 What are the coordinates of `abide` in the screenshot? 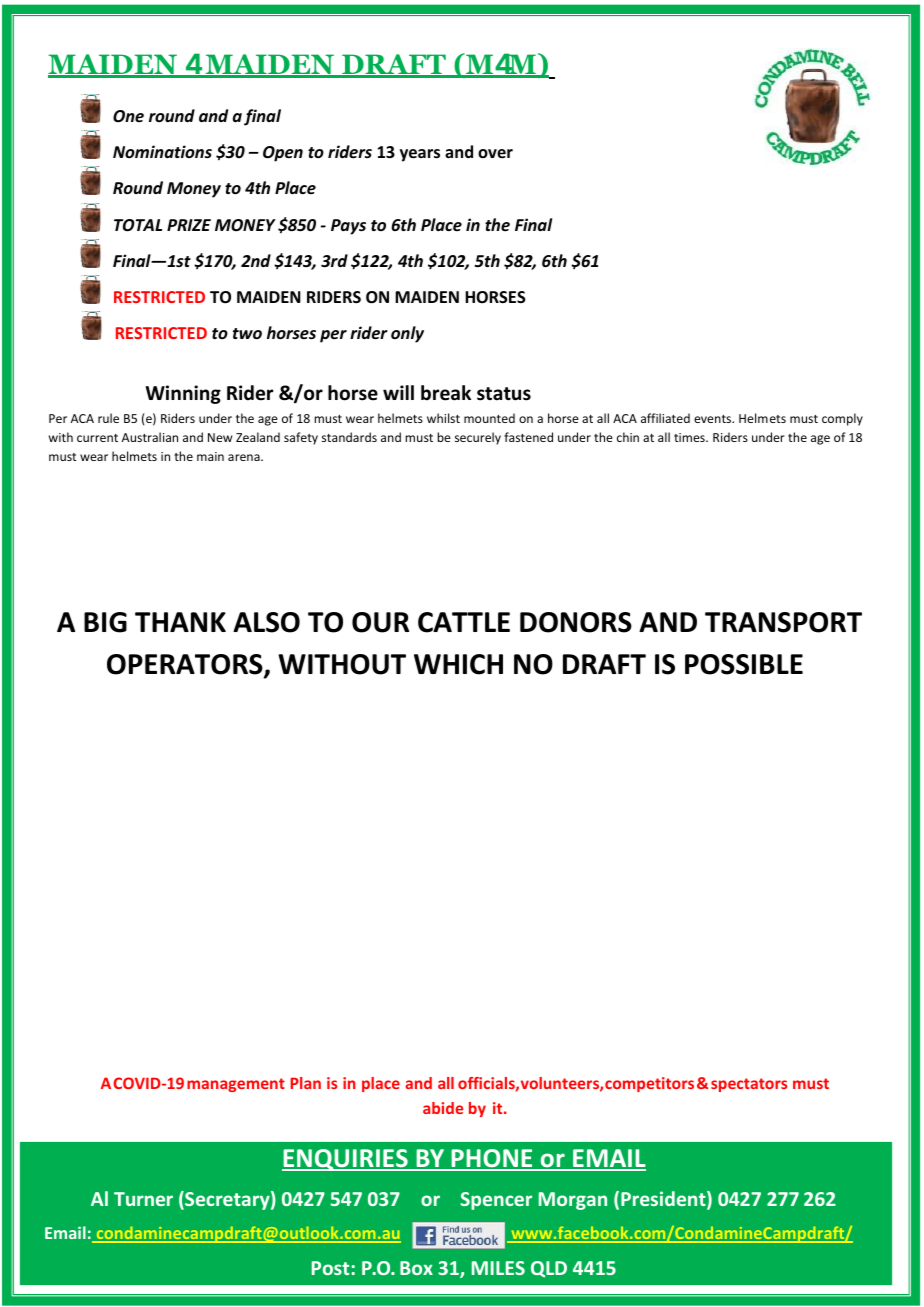 It's located at (443, 1108).
